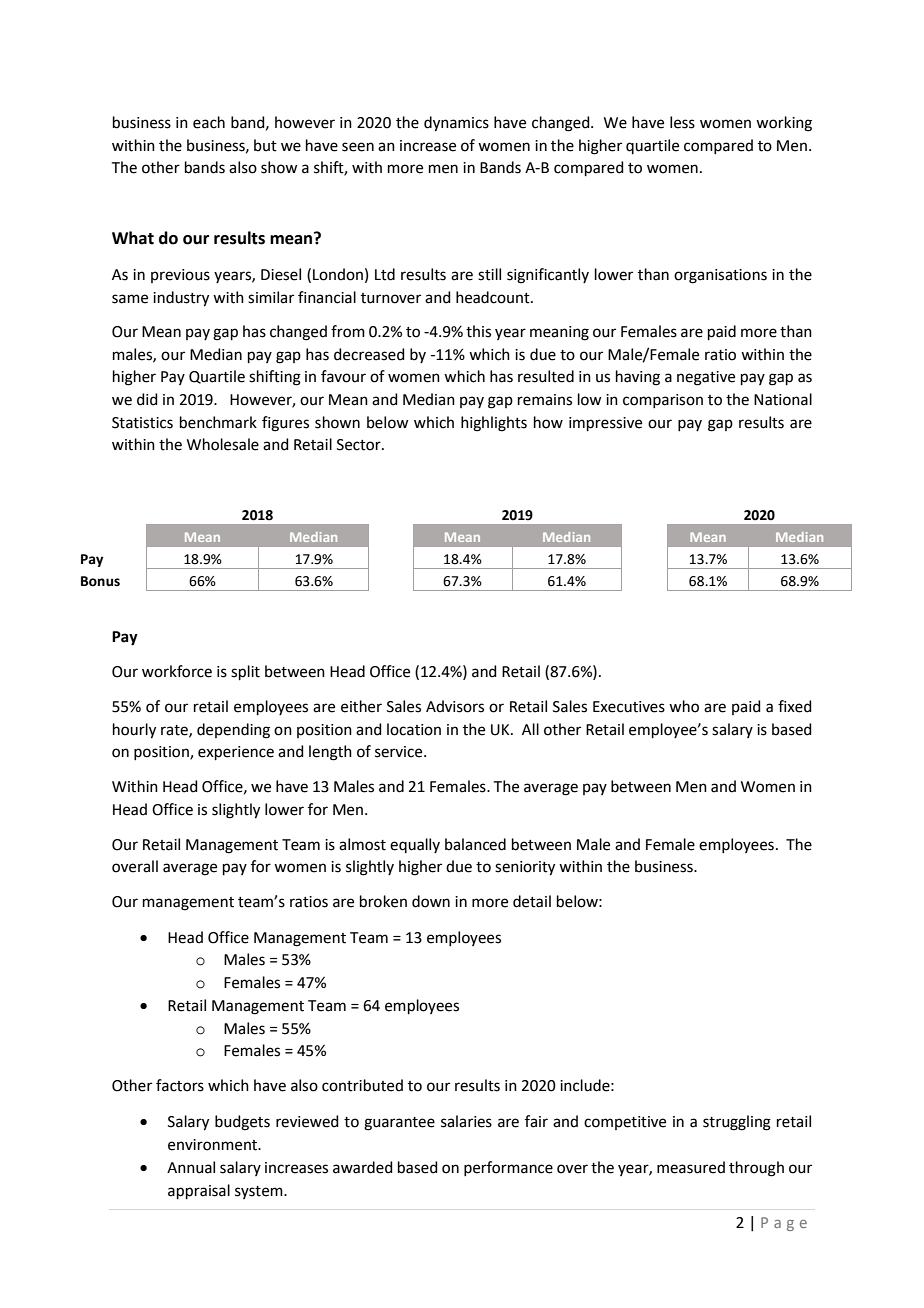 Image resolution: width=924 pixels, height=1308 pixels. Describe the element at coordinates (629, 707) in the screenshot. I see `Executives` at that location.
